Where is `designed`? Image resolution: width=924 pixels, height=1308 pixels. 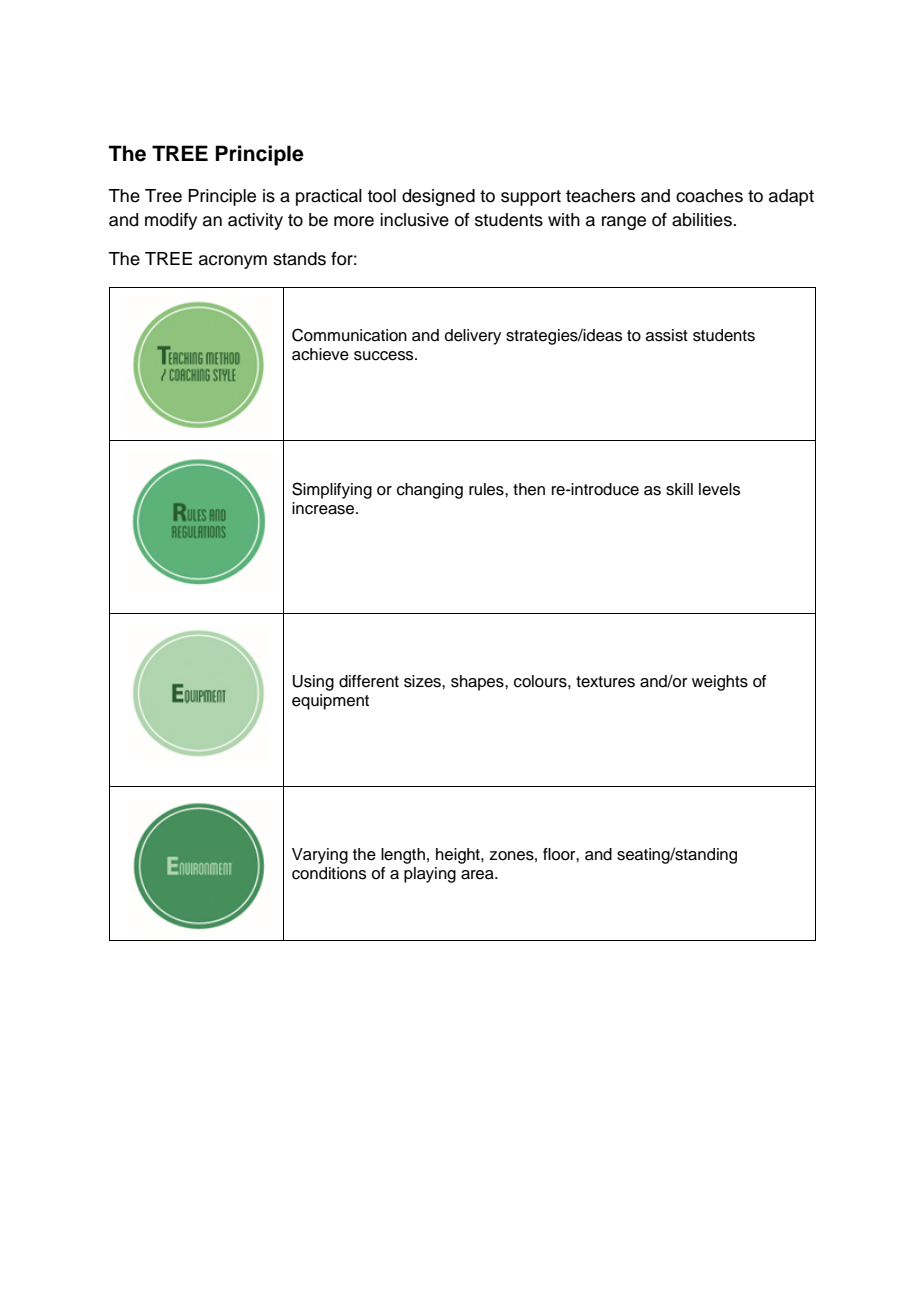 designed is located at coordinates (438, 197).
